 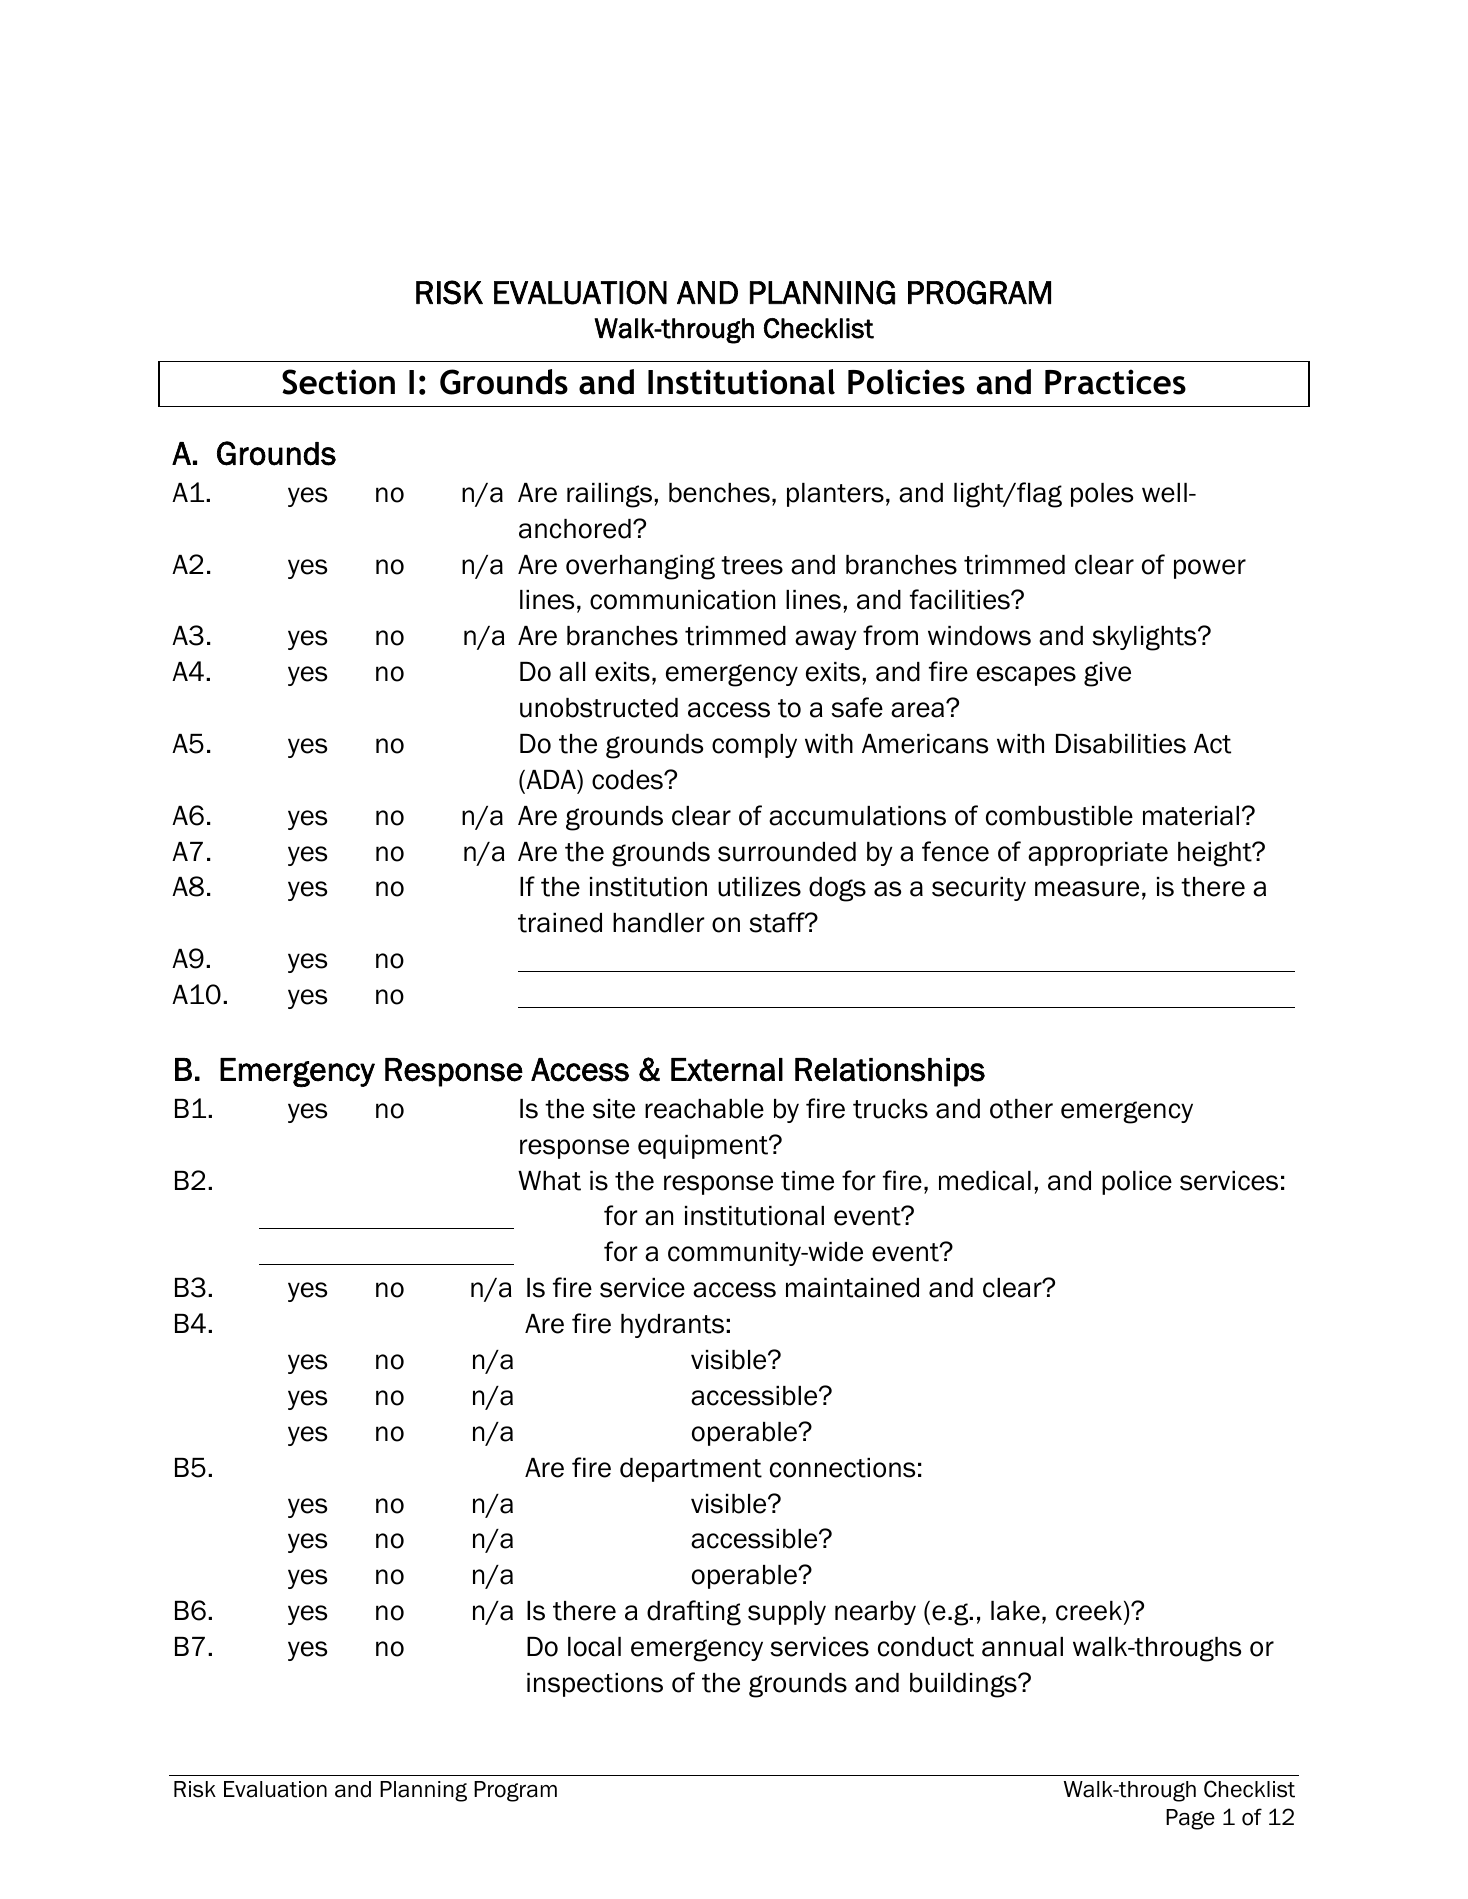 I want to click on comply, so click(x=754, y=746).
